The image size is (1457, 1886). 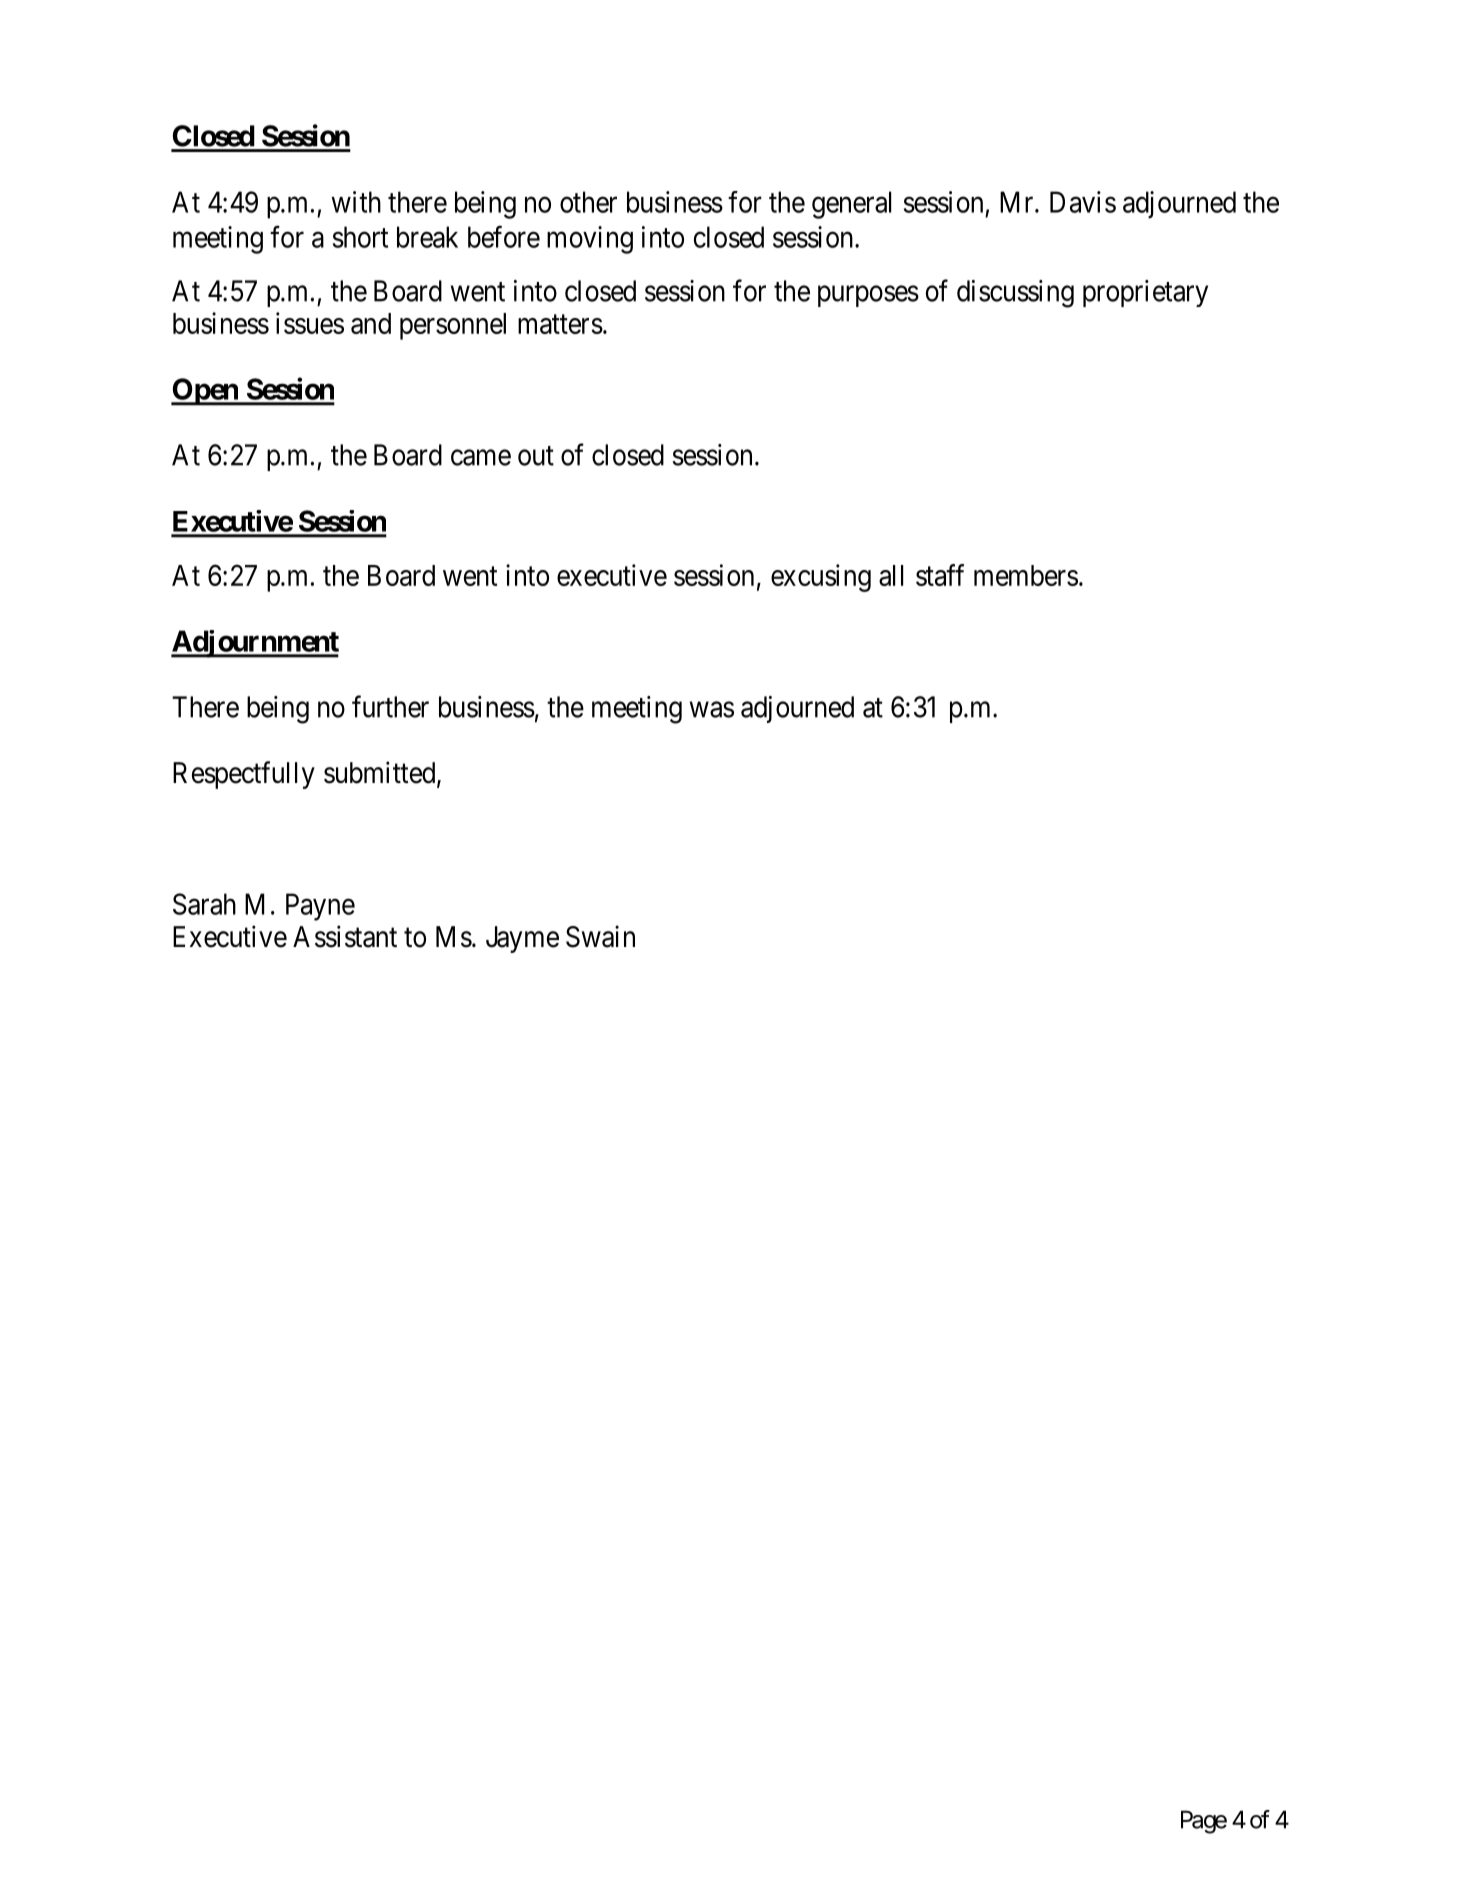 What do you see at coordinates (940, 575) in the screenshot?
I see `staff` at bounding box center [940, 575].
